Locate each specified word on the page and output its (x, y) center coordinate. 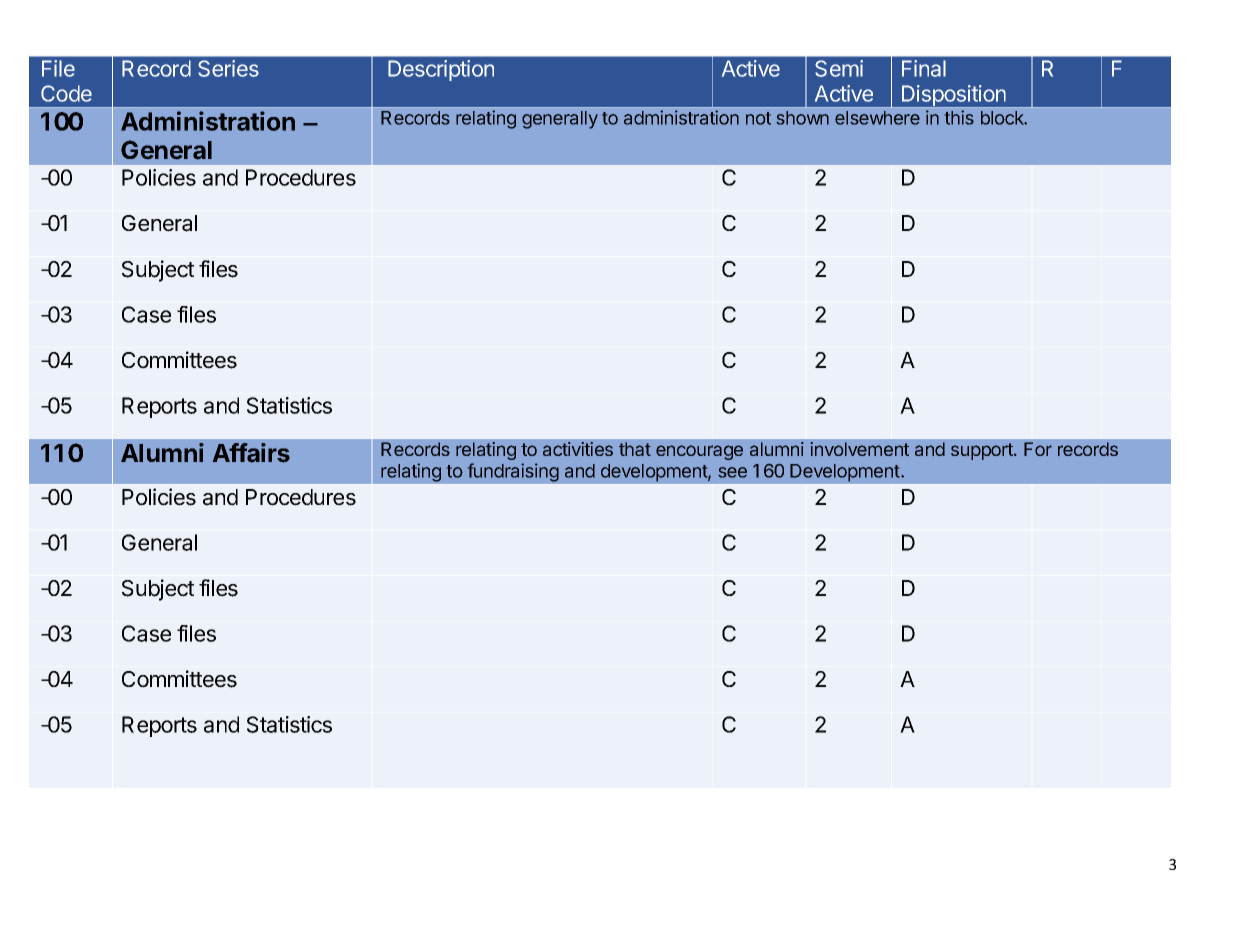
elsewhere (877, 118)
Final (924, 68)
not (758, 118)
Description (441, 70)
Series (228, 68)
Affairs (251, 453)
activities (578, 449)
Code (66, 93)
